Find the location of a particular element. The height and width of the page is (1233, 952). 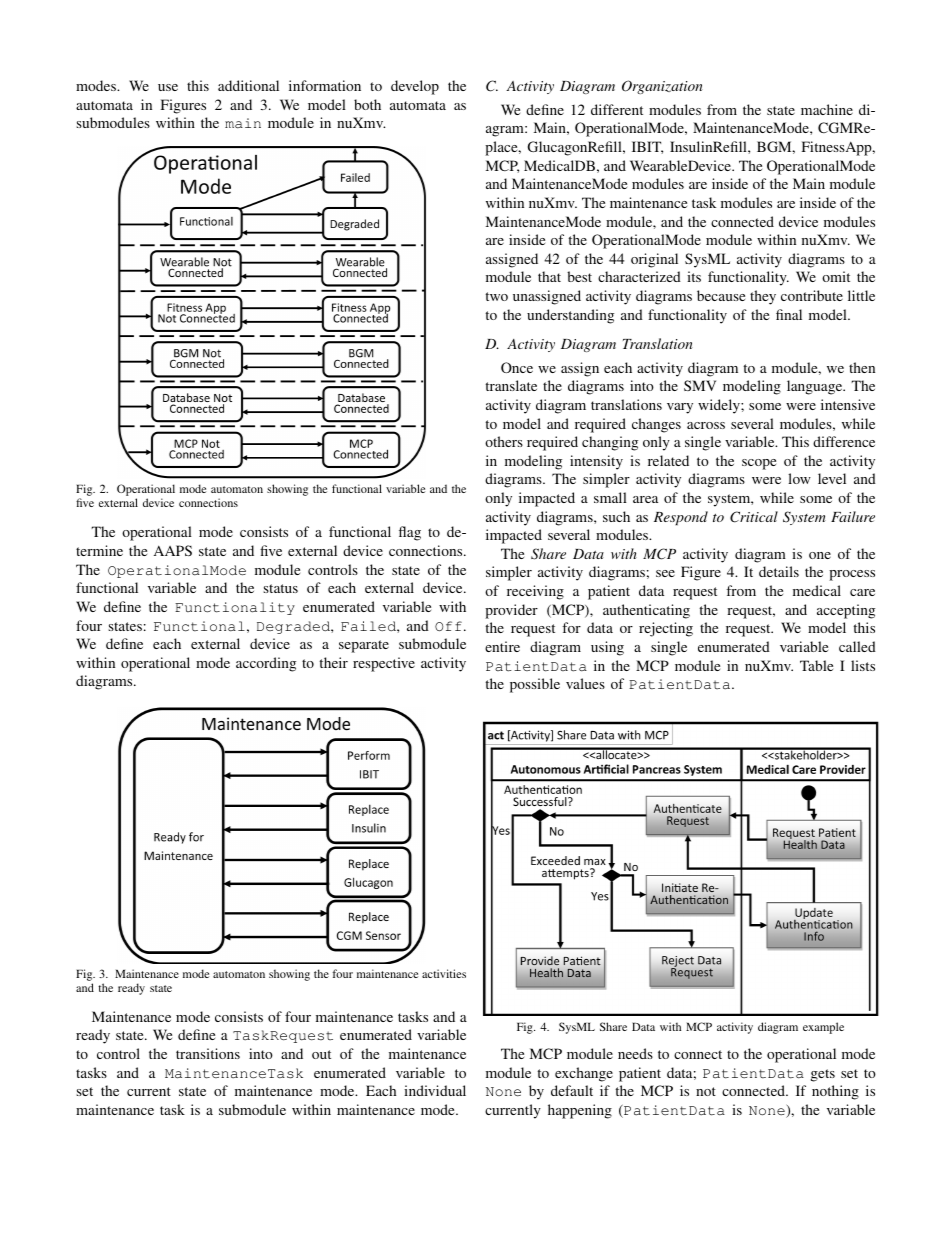

according is located at coordinates (266, 664).
